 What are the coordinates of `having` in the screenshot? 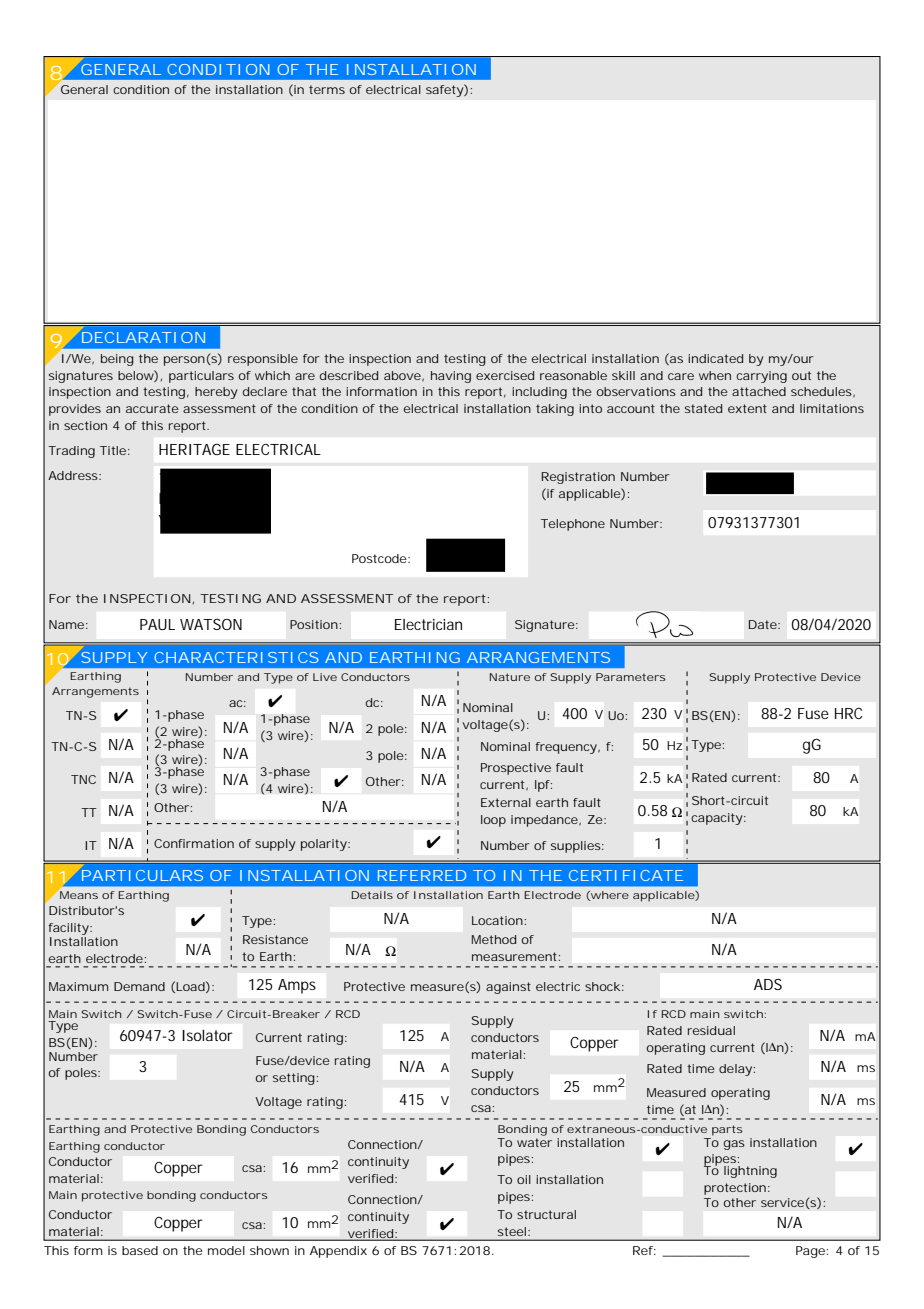 It's located at (451, 377).
